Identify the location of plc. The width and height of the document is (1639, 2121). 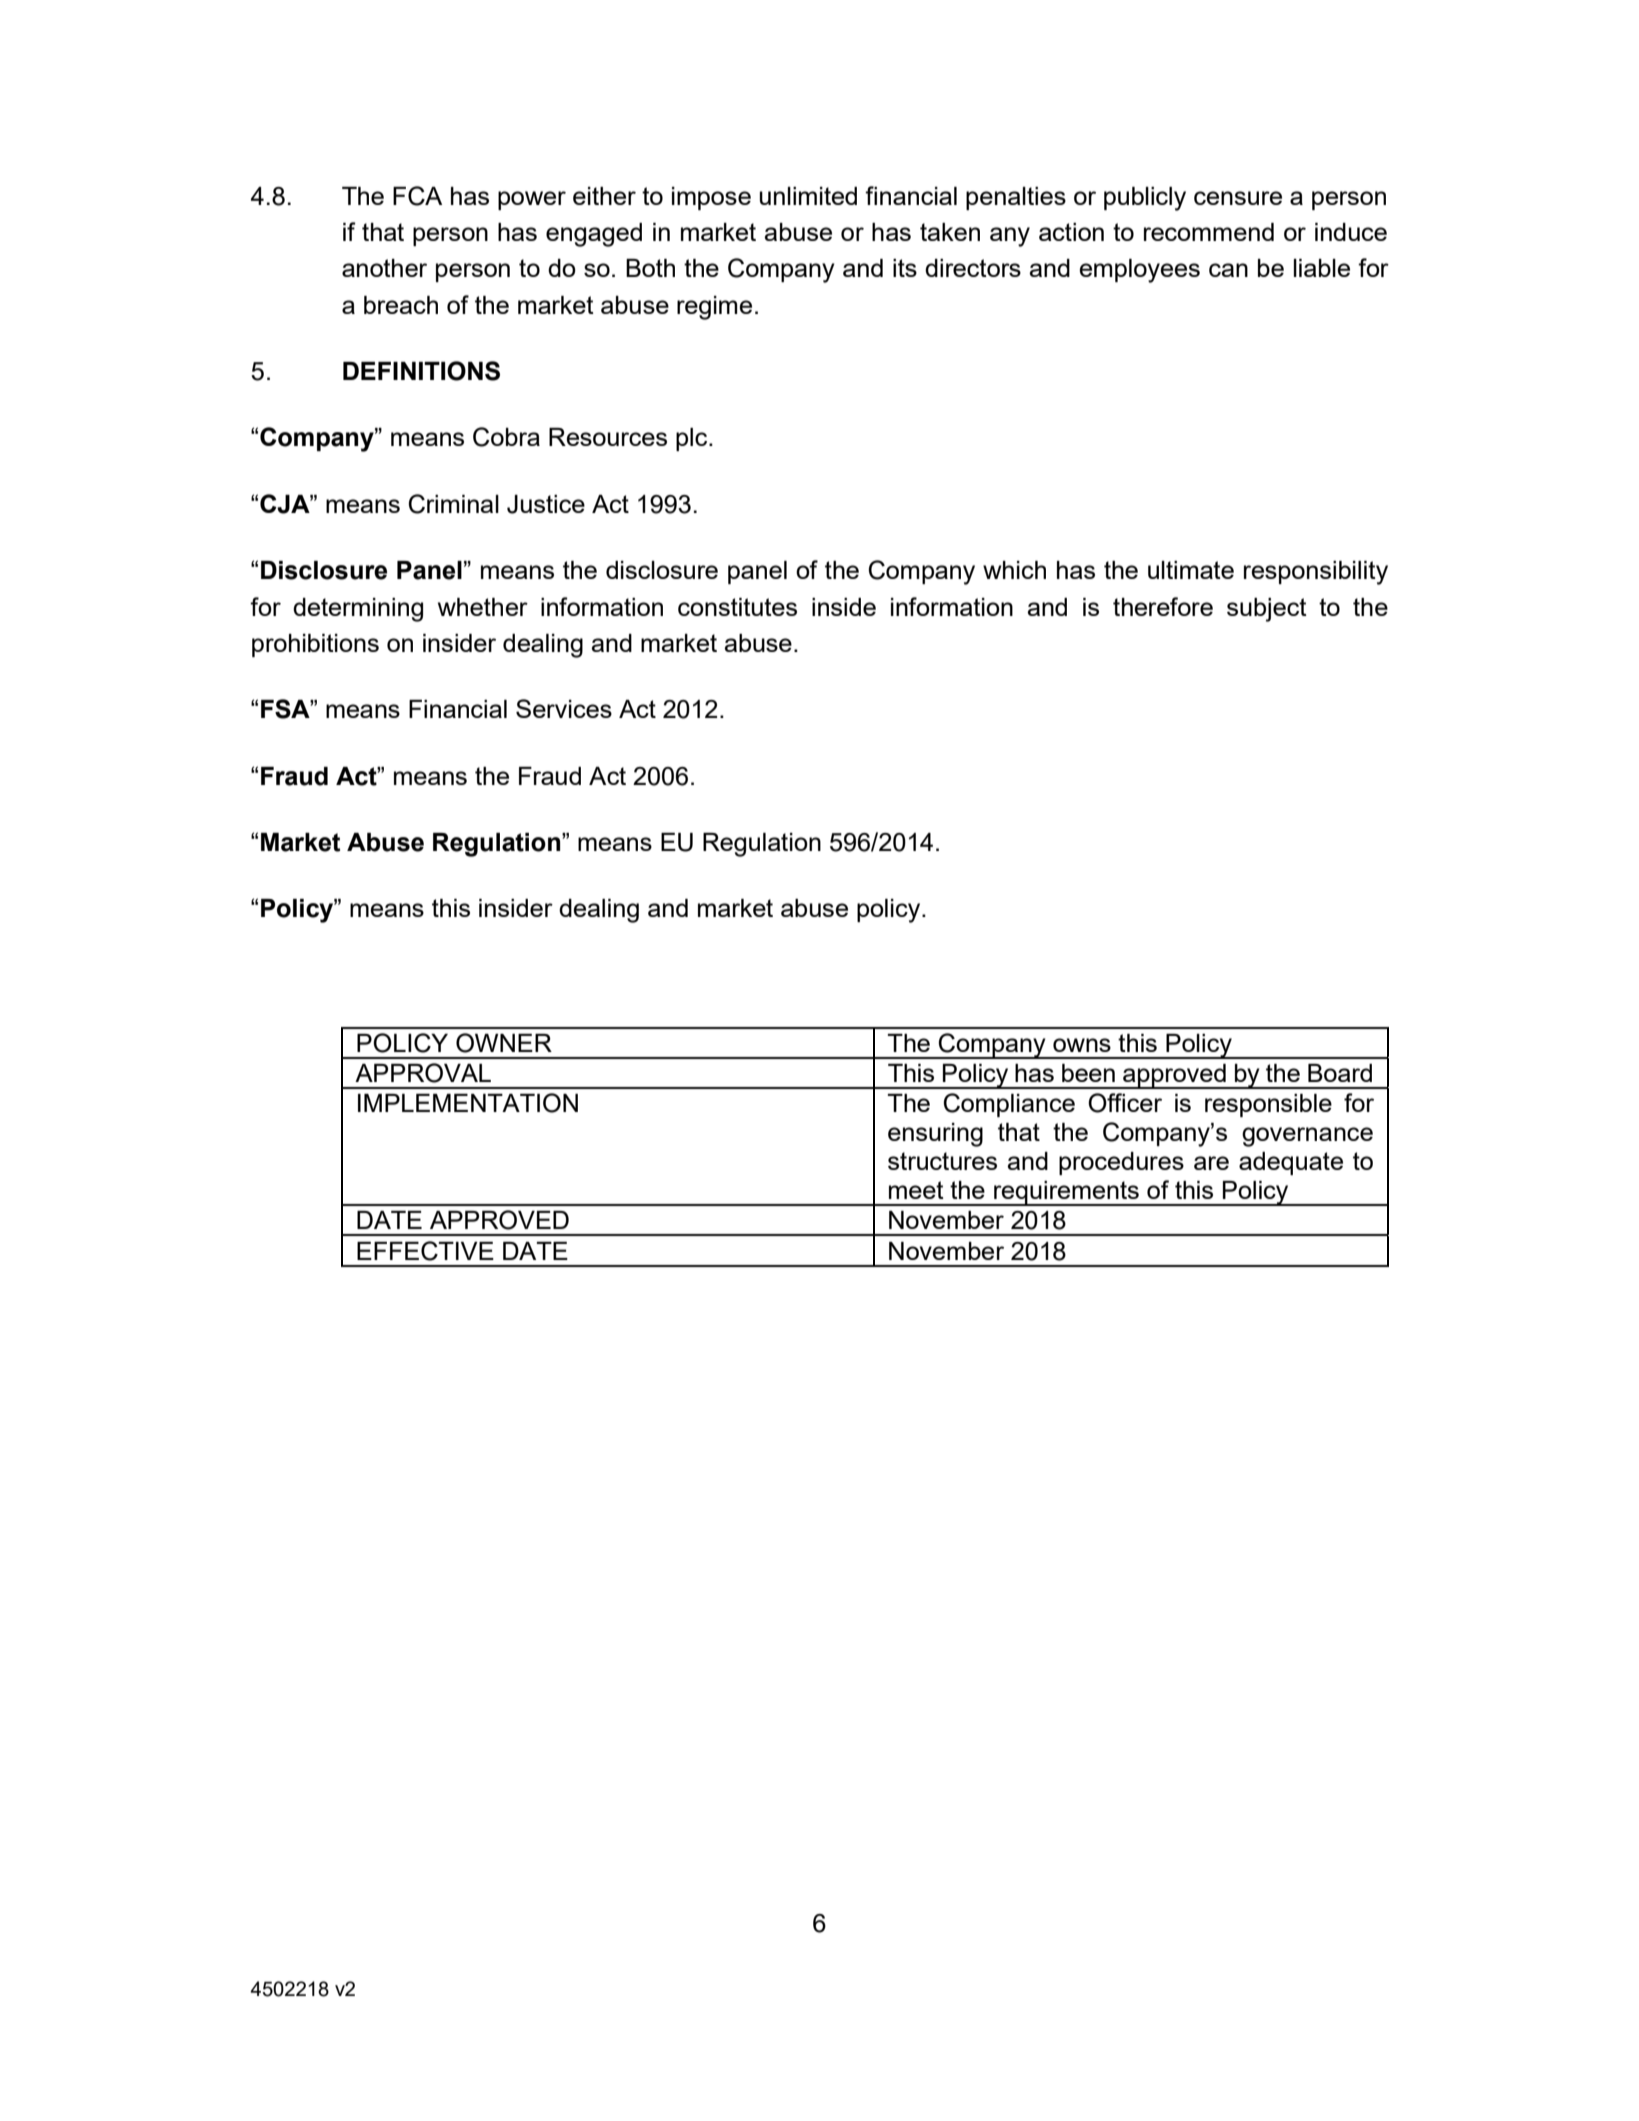
(693, 439).
